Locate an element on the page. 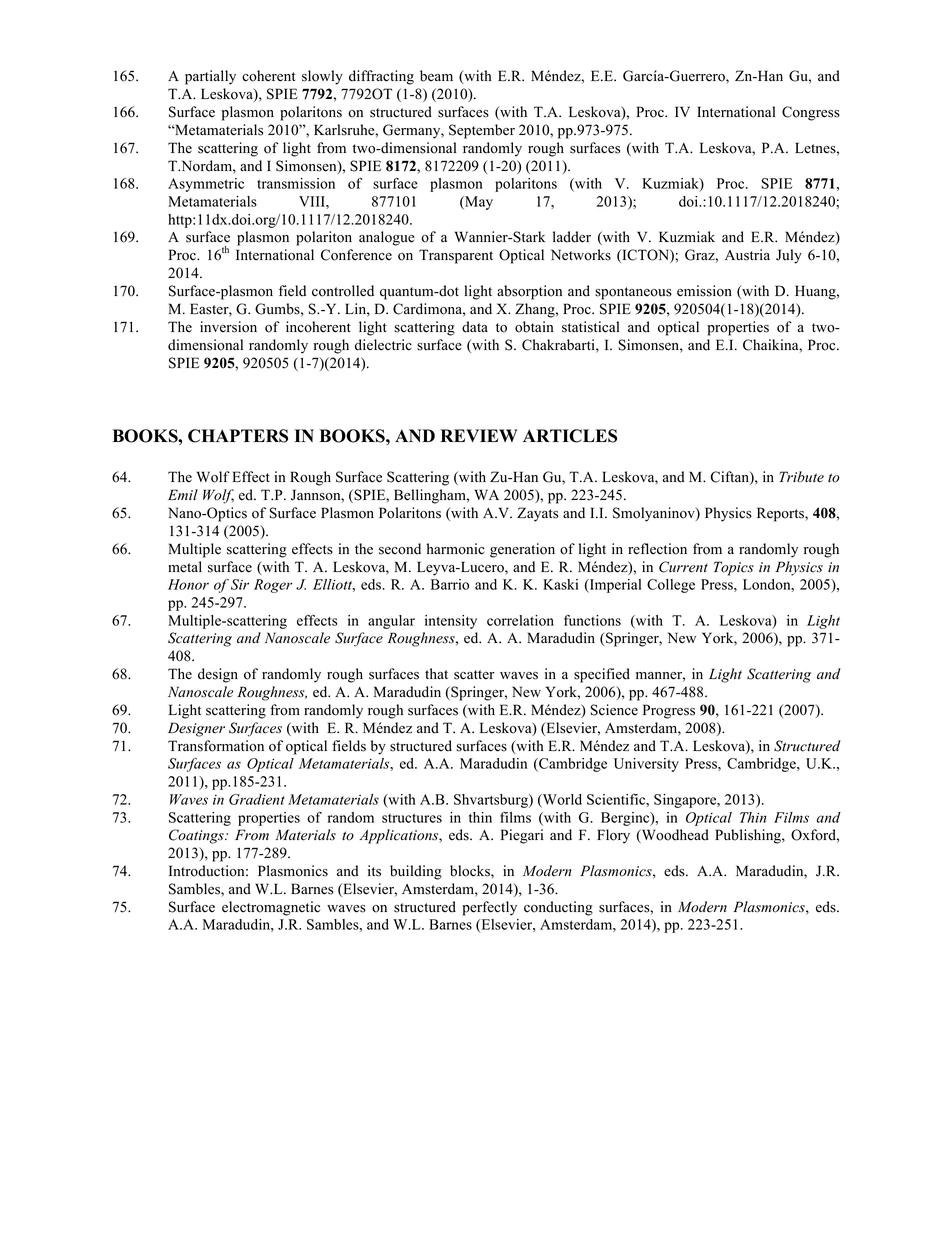 Image resolution: width=952 pixels, height=1233 pixels. partially is located at coordinates (210, 77).
